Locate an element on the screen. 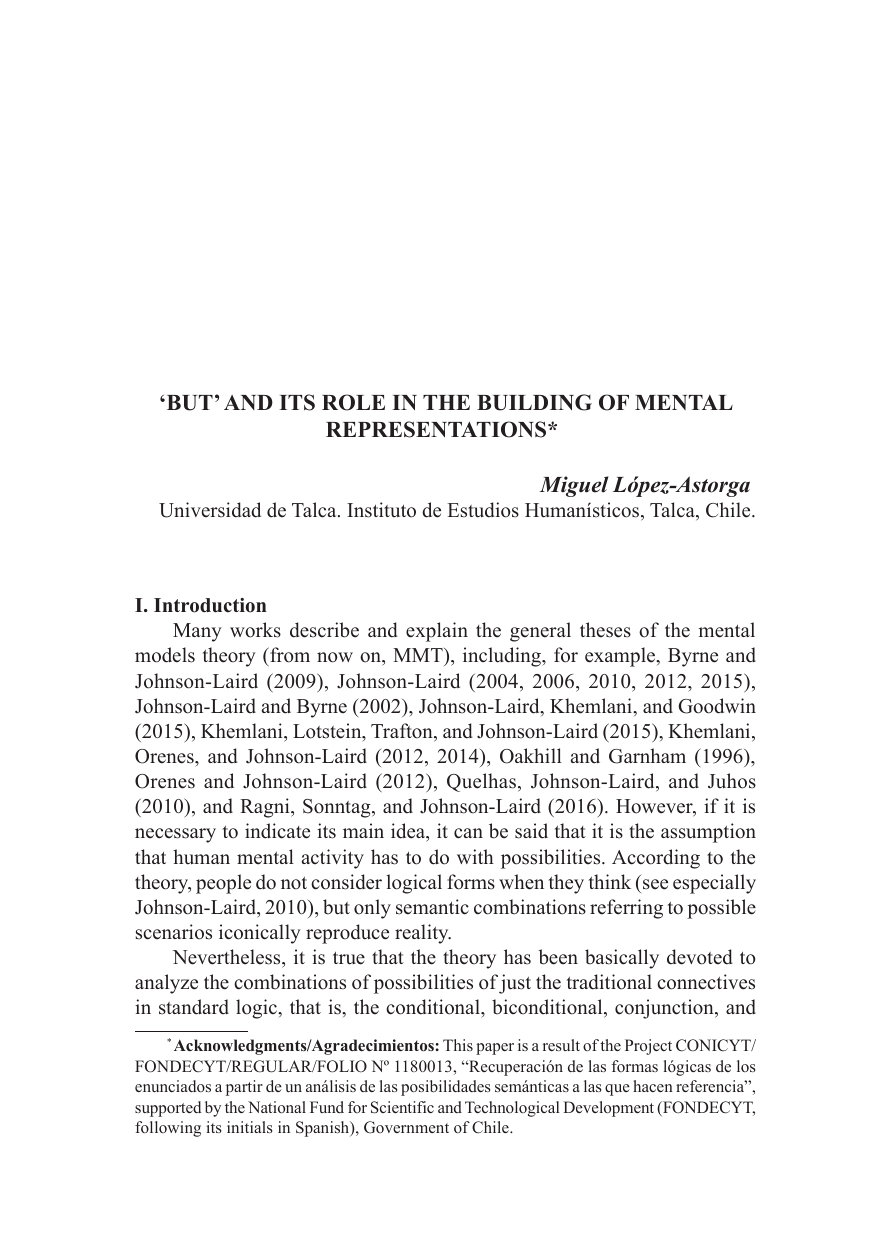 Image resolution: width=891 pixels, height=1242 pixels. explain is located at coordinates (437, 632).
